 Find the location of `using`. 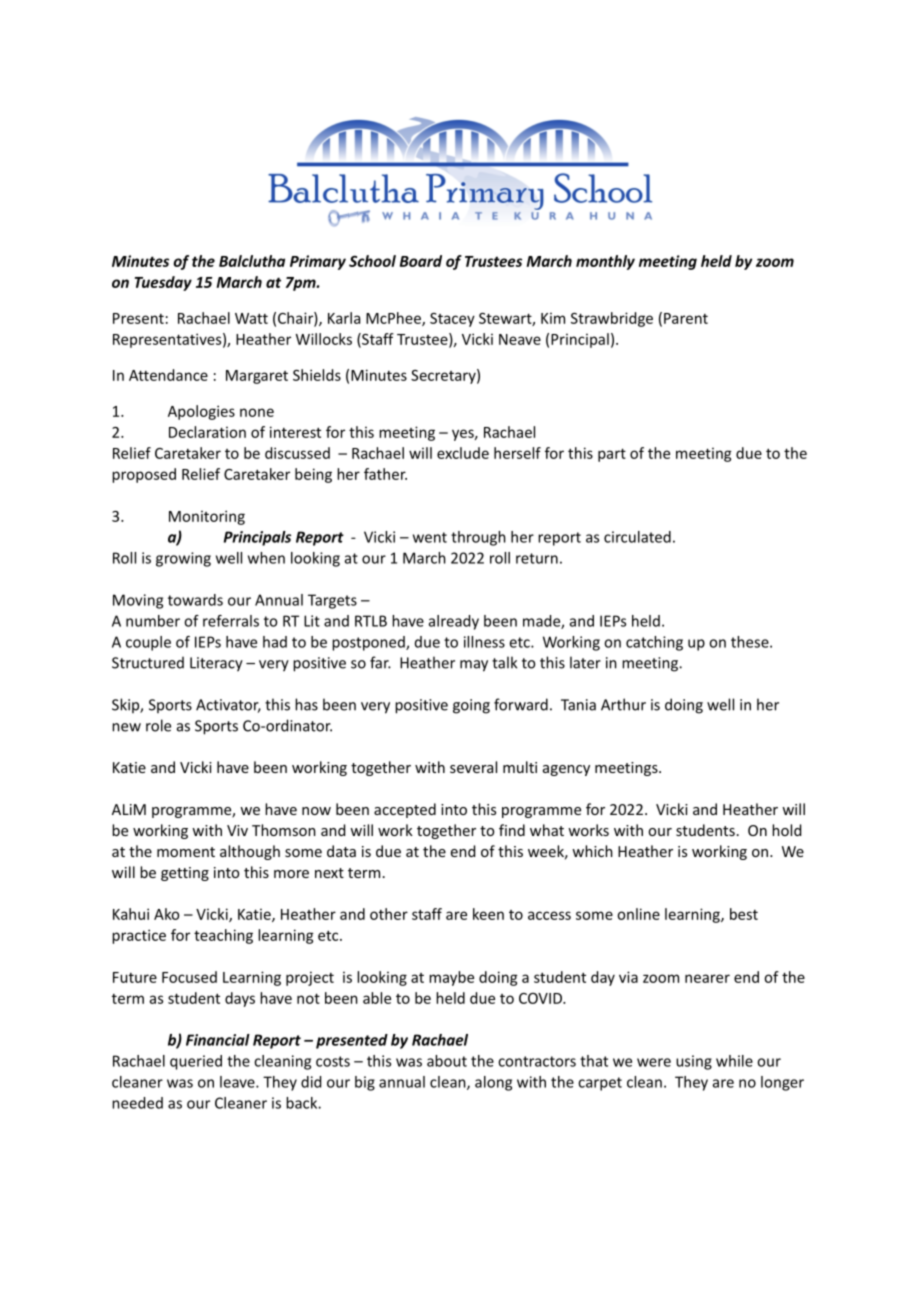

using is located at coordinates (694, 1062).
